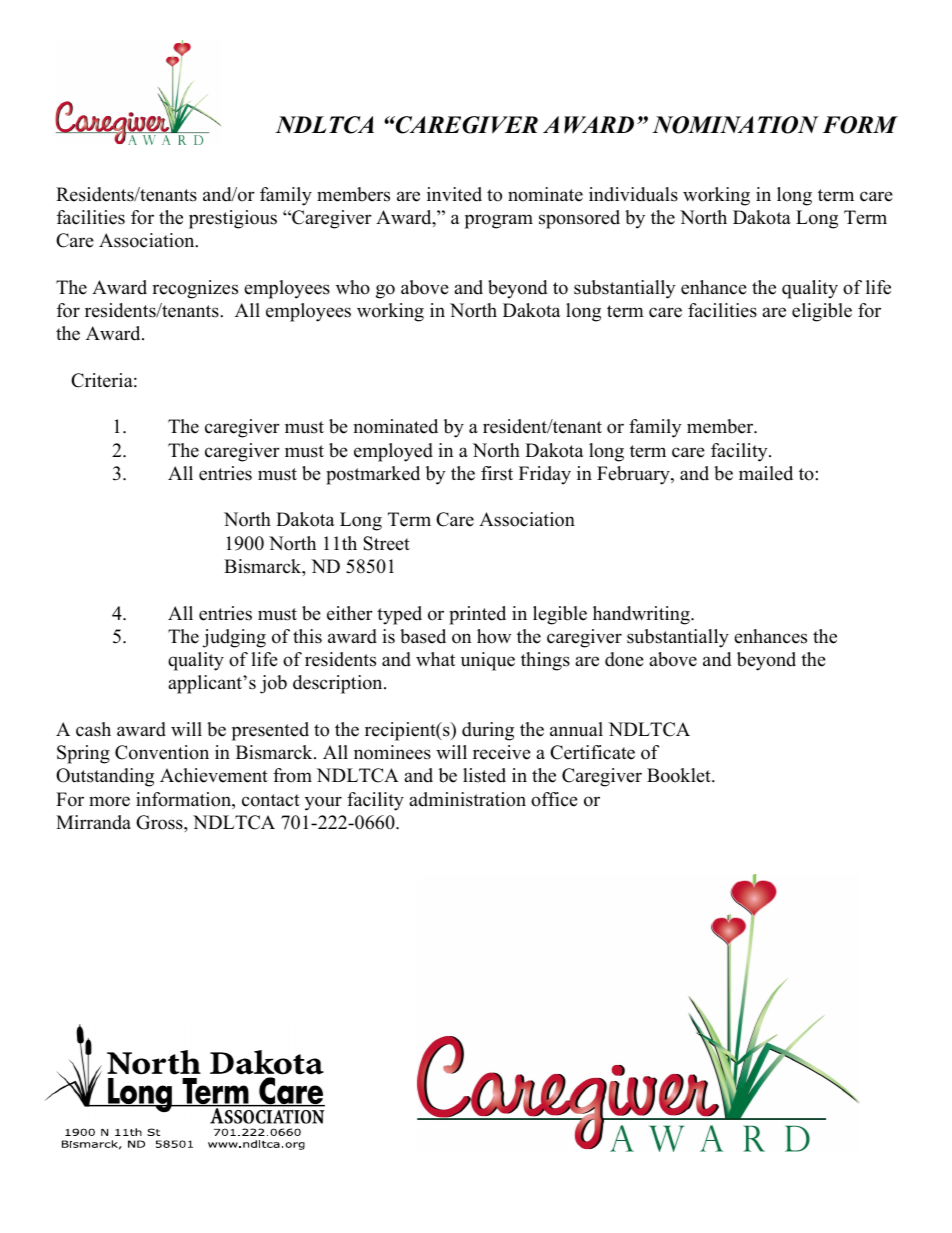 This screenshot has height=1233, width=952. Describe the element at coordinates (735, 125) in the screenshot. I see `NOMINATION` at that location.
